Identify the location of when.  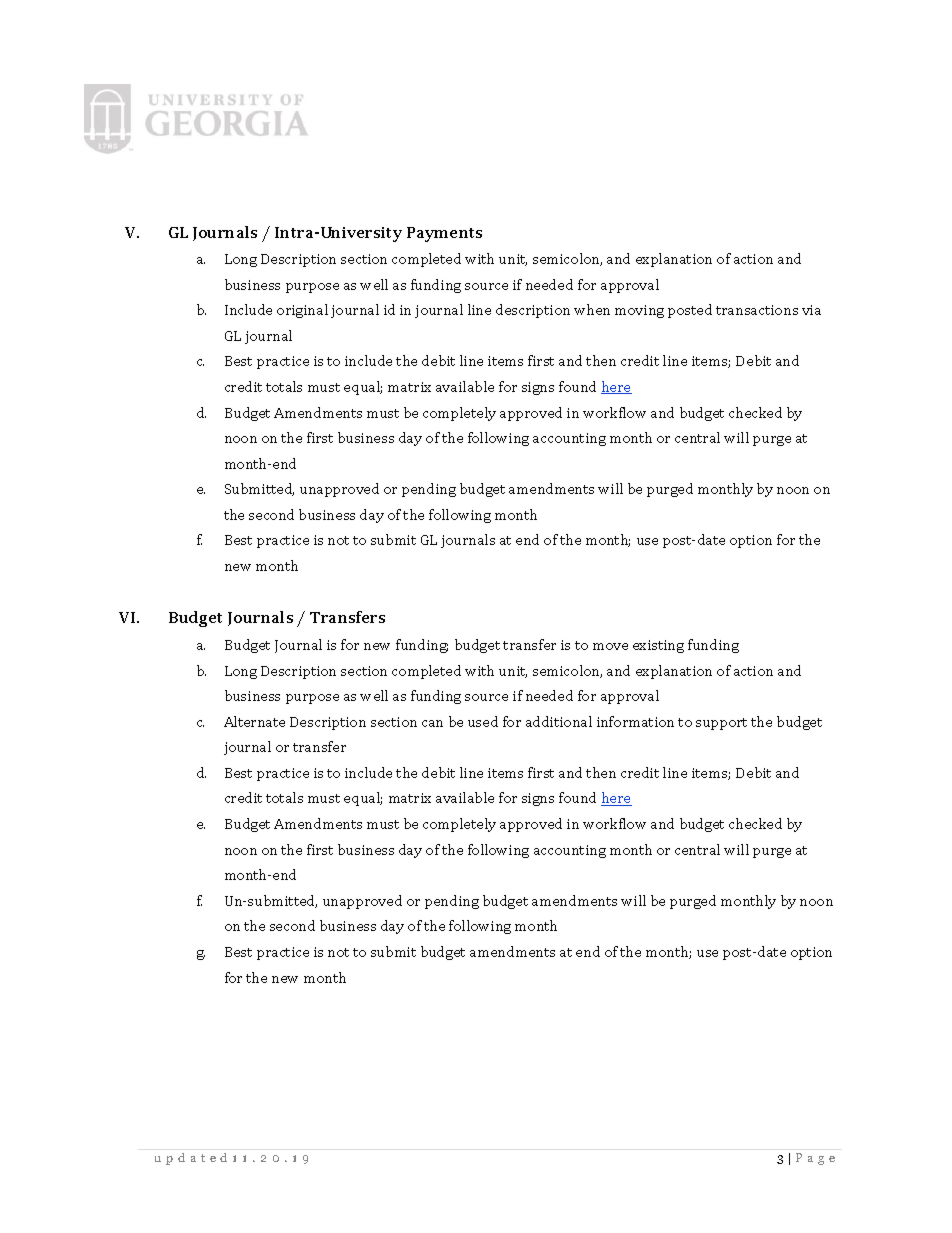
(592, 309).
